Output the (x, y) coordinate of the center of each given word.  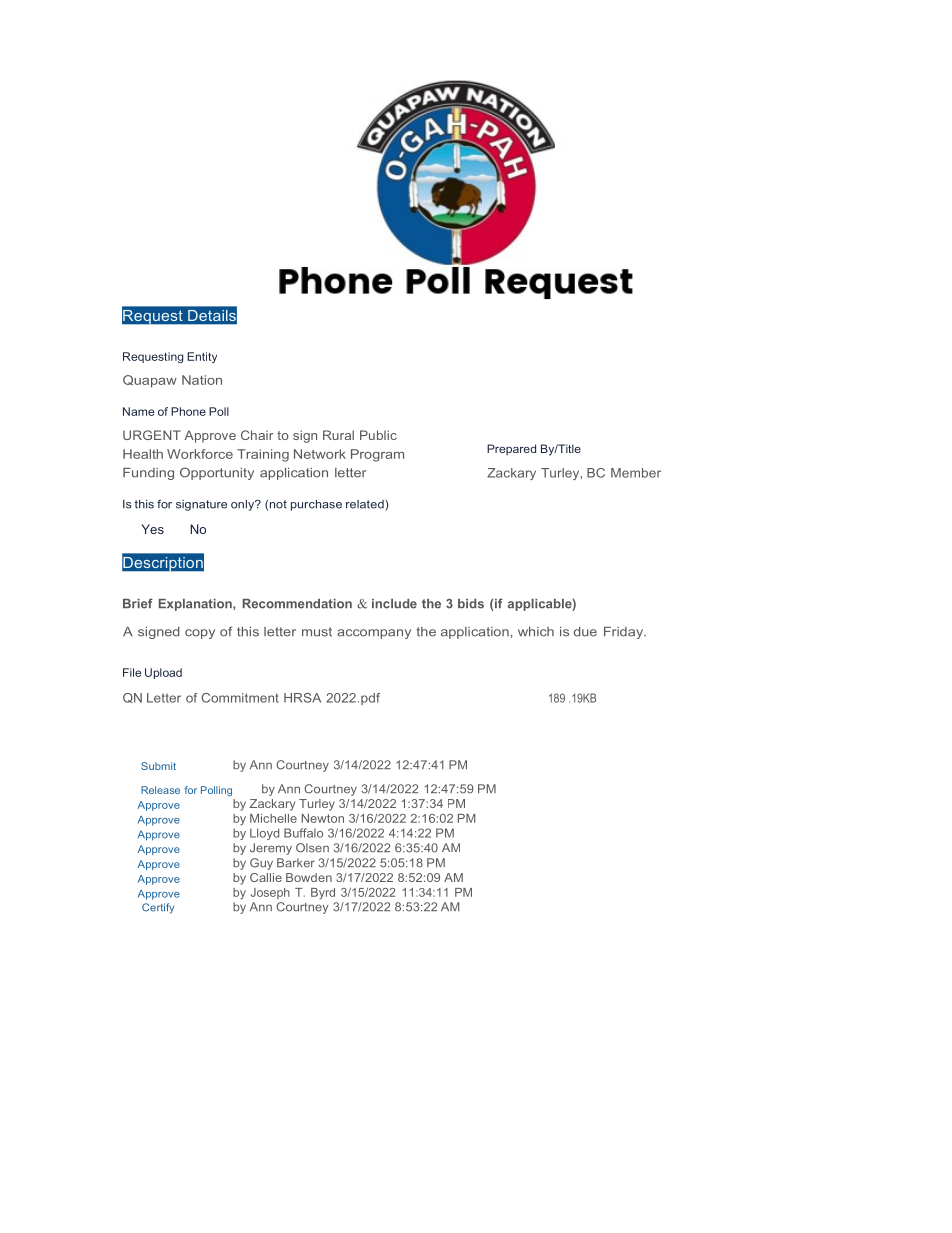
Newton (323, 818)
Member (636, 473)
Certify (158, 908)
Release (160, 790)
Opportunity (217, 473)
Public (378, 435)
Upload (163, 673)
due (585, 632)
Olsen (312, 848)
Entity (202, 357)
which (536, 632)
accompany (374, 634)
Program (377, 455)
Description (163, 563)
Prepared (511, 449)
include (394, 604)
